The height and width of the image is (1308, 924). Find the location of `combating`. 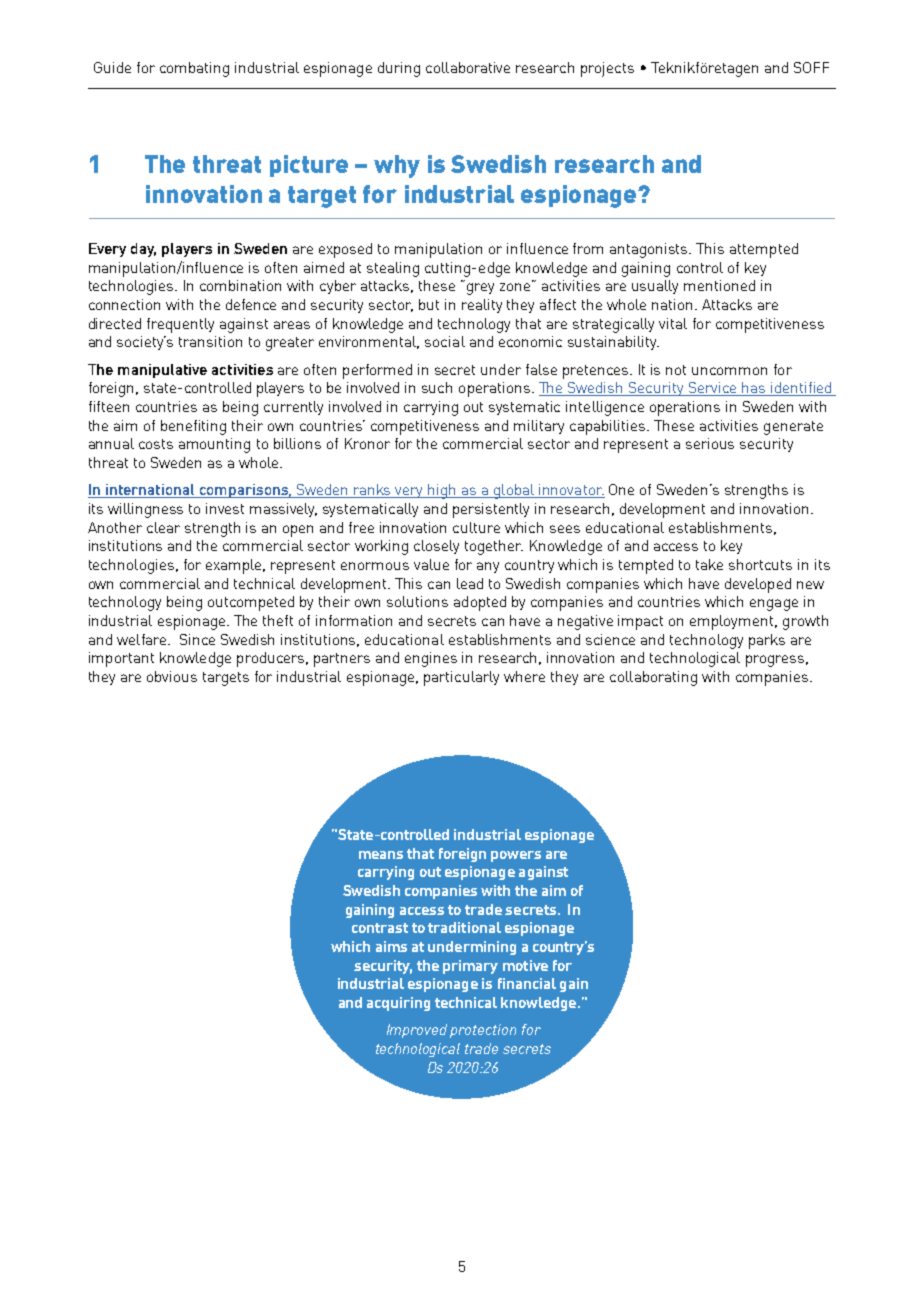

combating is located at coordinates (194, 69).
